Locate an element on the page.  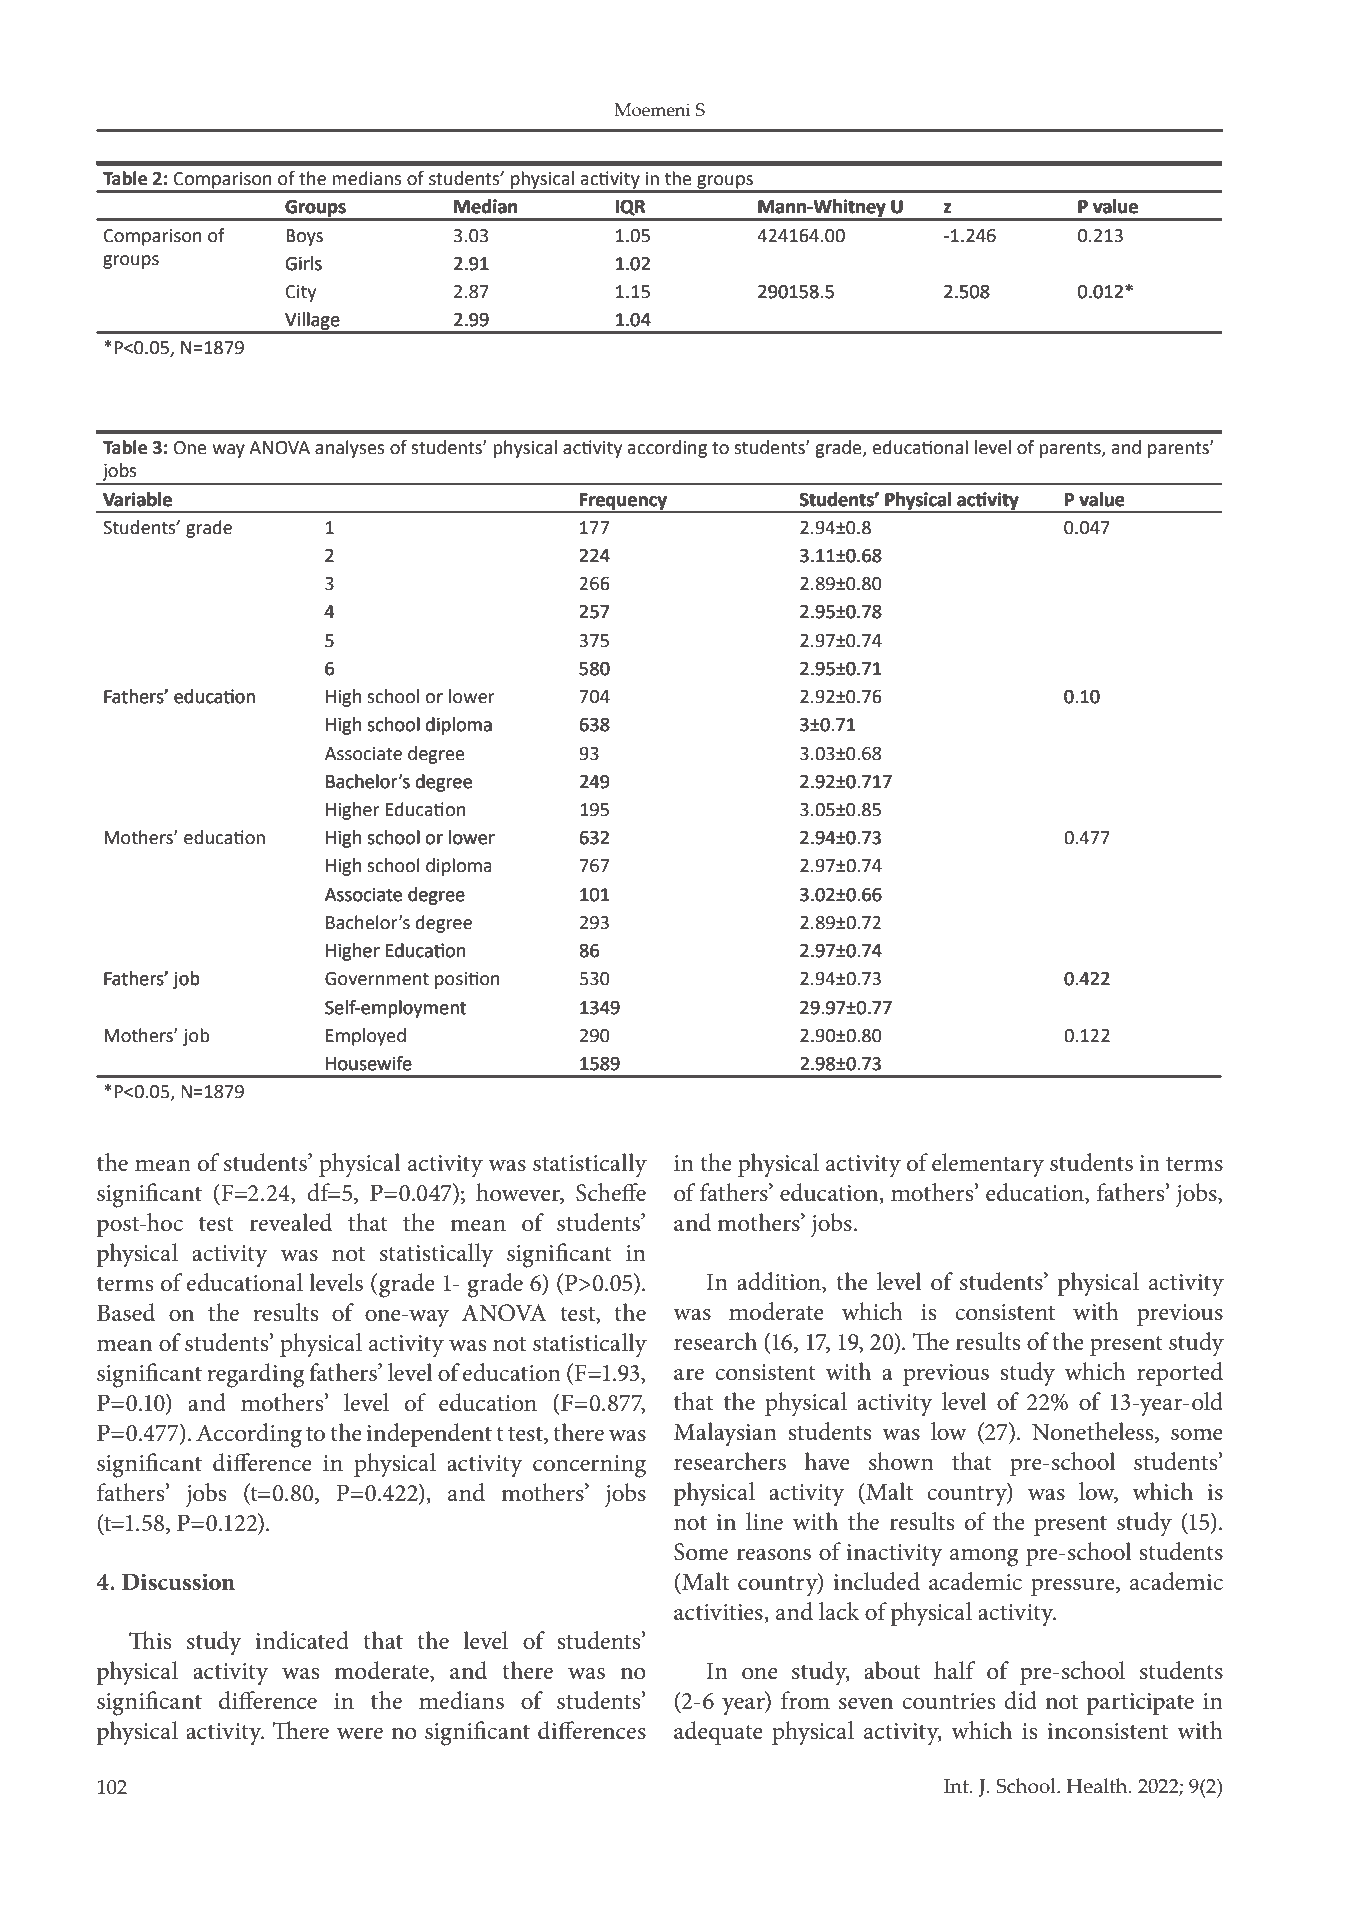
City is located at coordinates (301, 293).
